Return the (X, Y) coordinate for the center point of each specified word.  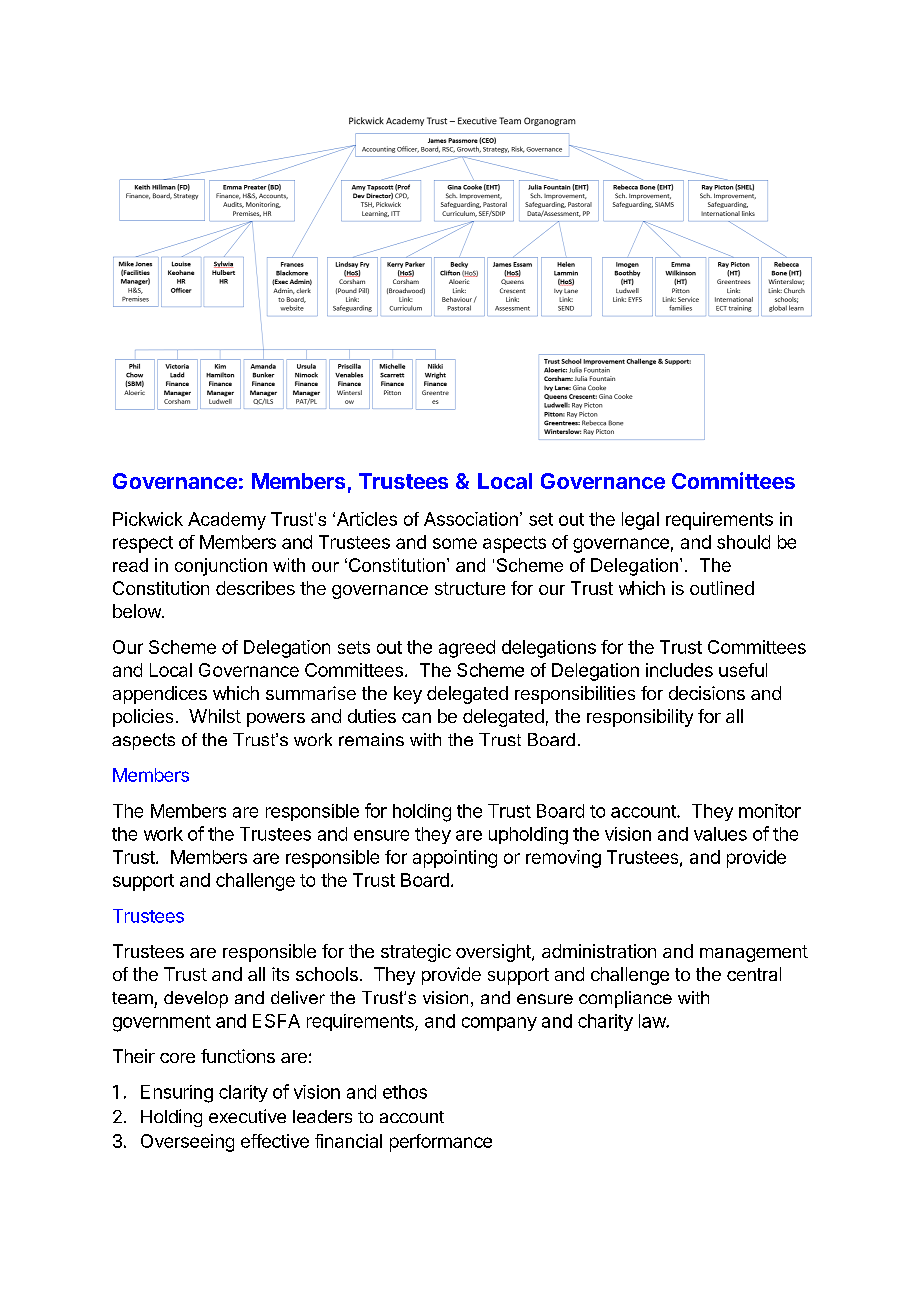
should (743, 542)
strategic (416, 953)
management (754, 953)
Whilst (215, 716)
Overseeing (187, 1143)
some (455, 543)
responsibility (640, 718)
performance (441, 1143)
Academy (227, 521)
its (280, 974)
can (416, 718)
